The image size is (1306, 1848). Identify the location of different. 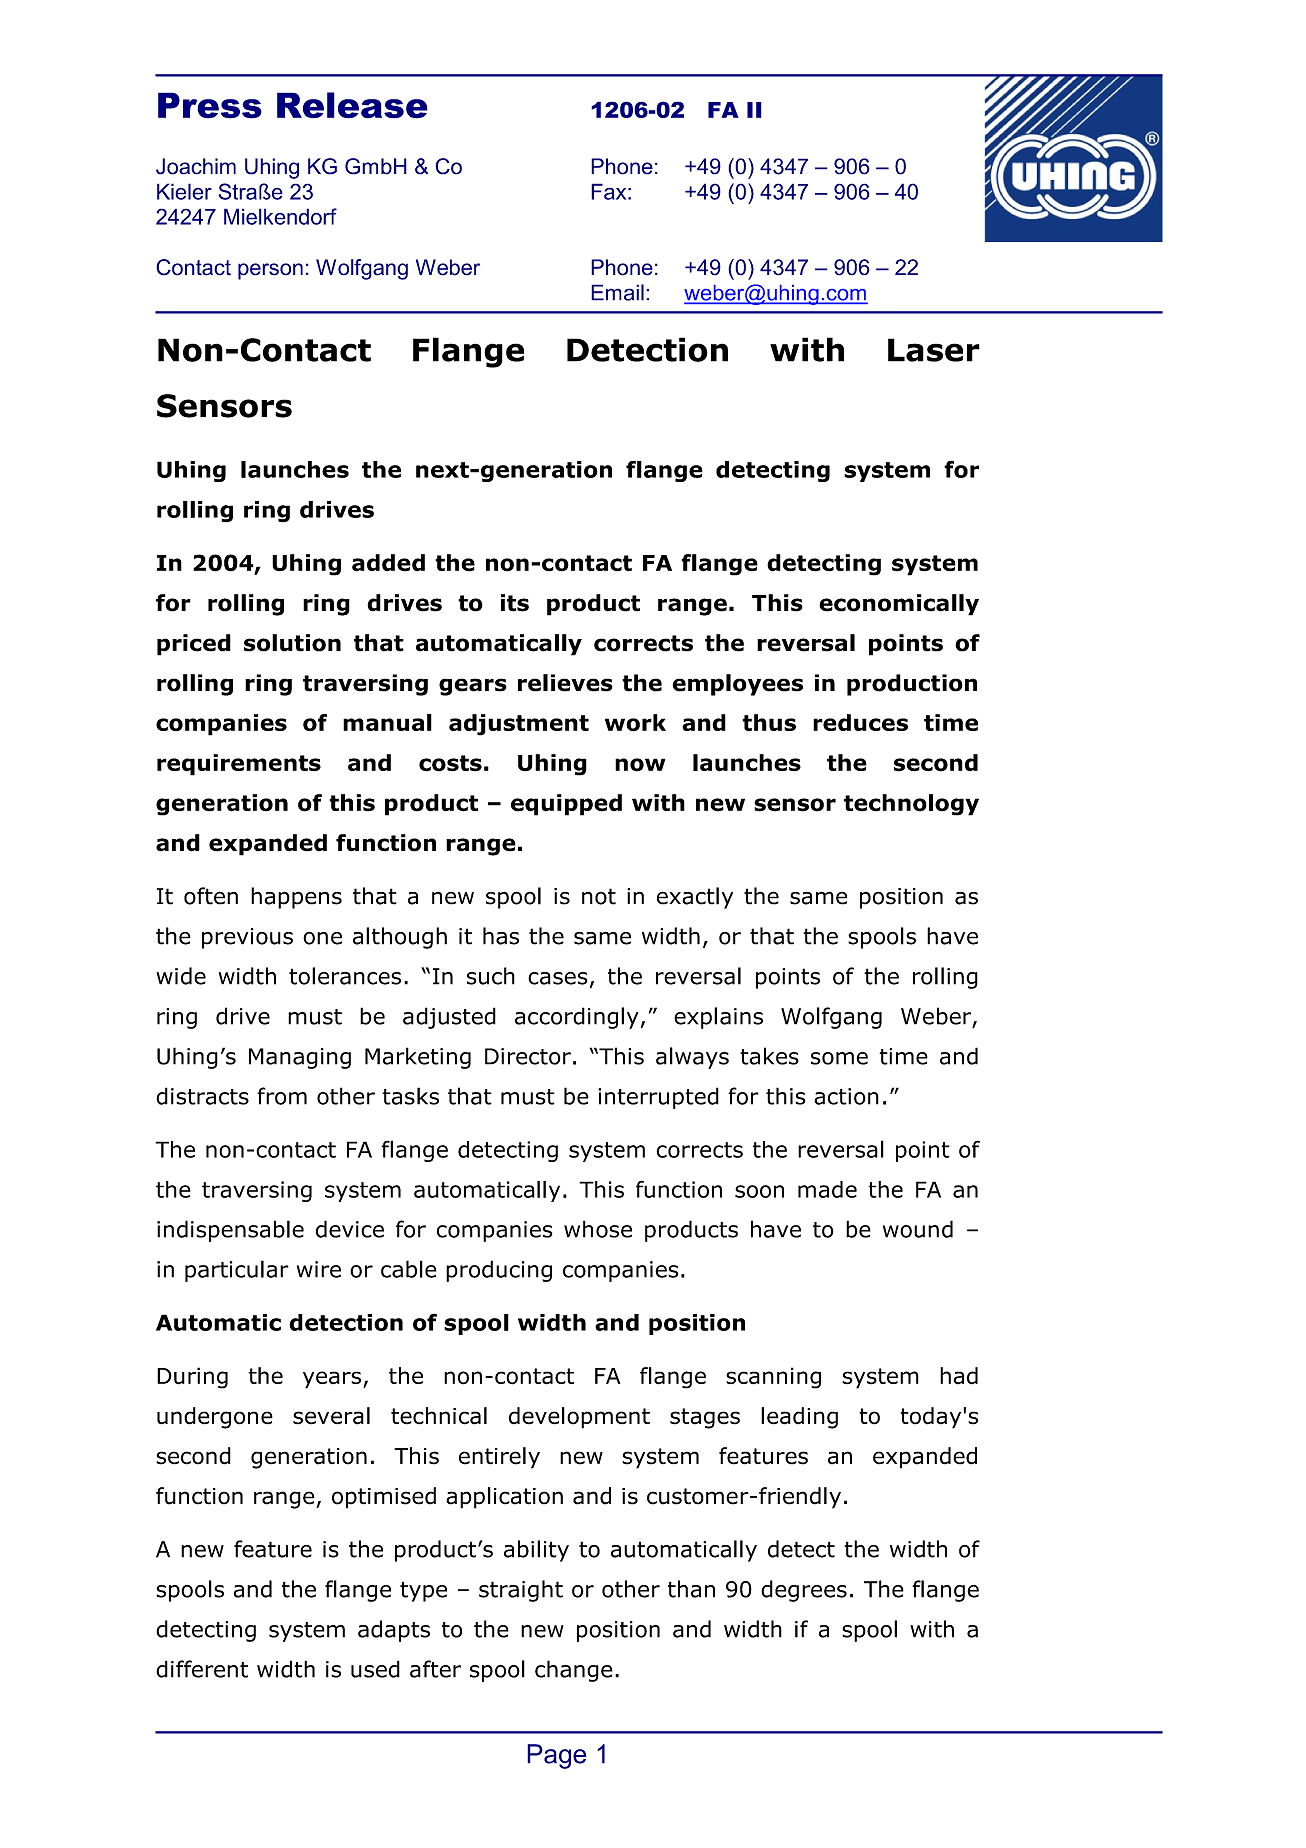
(202, 1669).
